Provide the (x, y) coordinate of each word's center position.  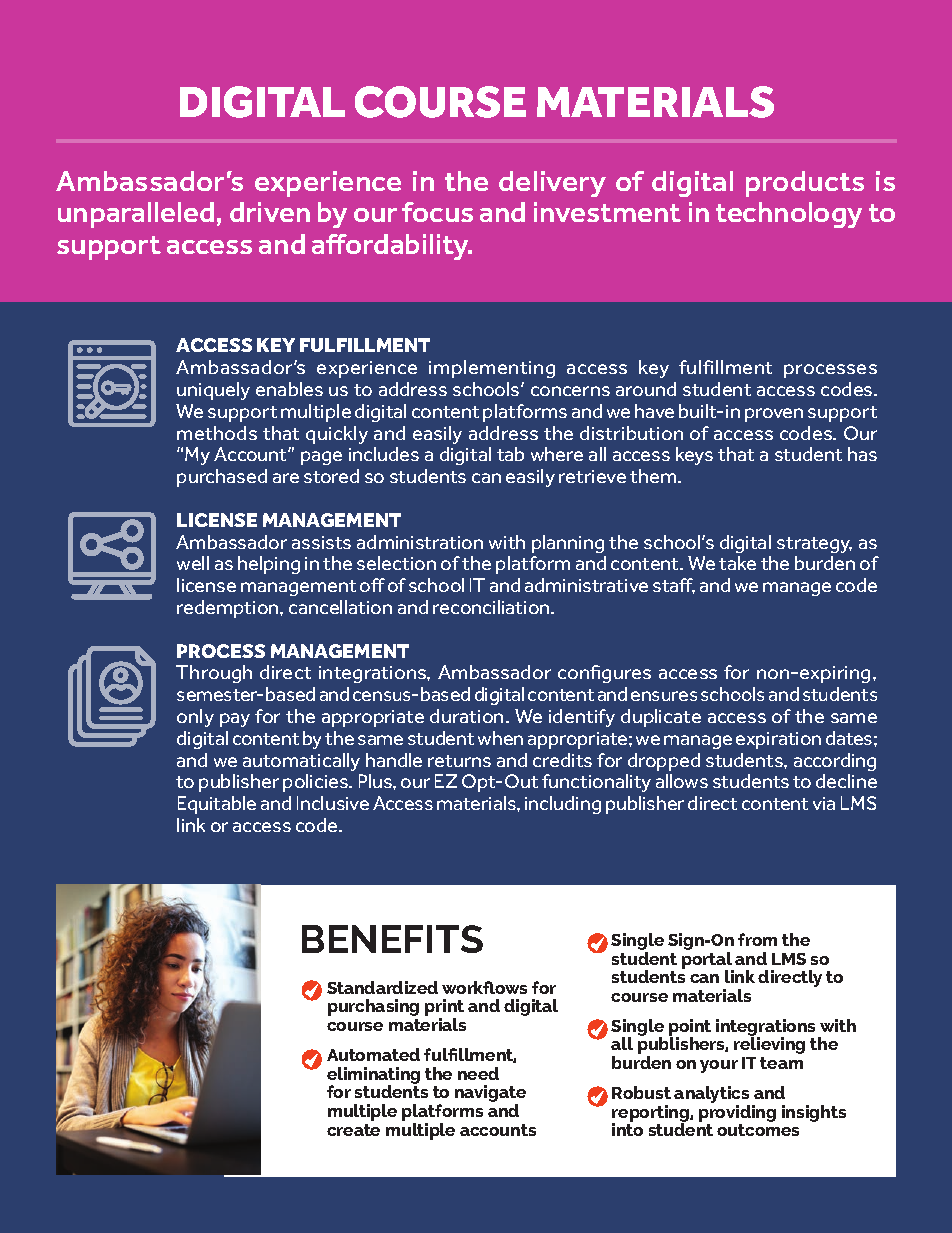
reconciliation (492, 607)
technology (789, 215)
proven (774, 415)
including (563, 805)
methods (217, 433)
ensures (664, 696)
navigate (490, 1095)
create (353, 1130)
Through (214, 674)
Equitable (217, 805)
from (757, 939)
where (557, 454)
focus (437, 212)
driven (270, 212)
